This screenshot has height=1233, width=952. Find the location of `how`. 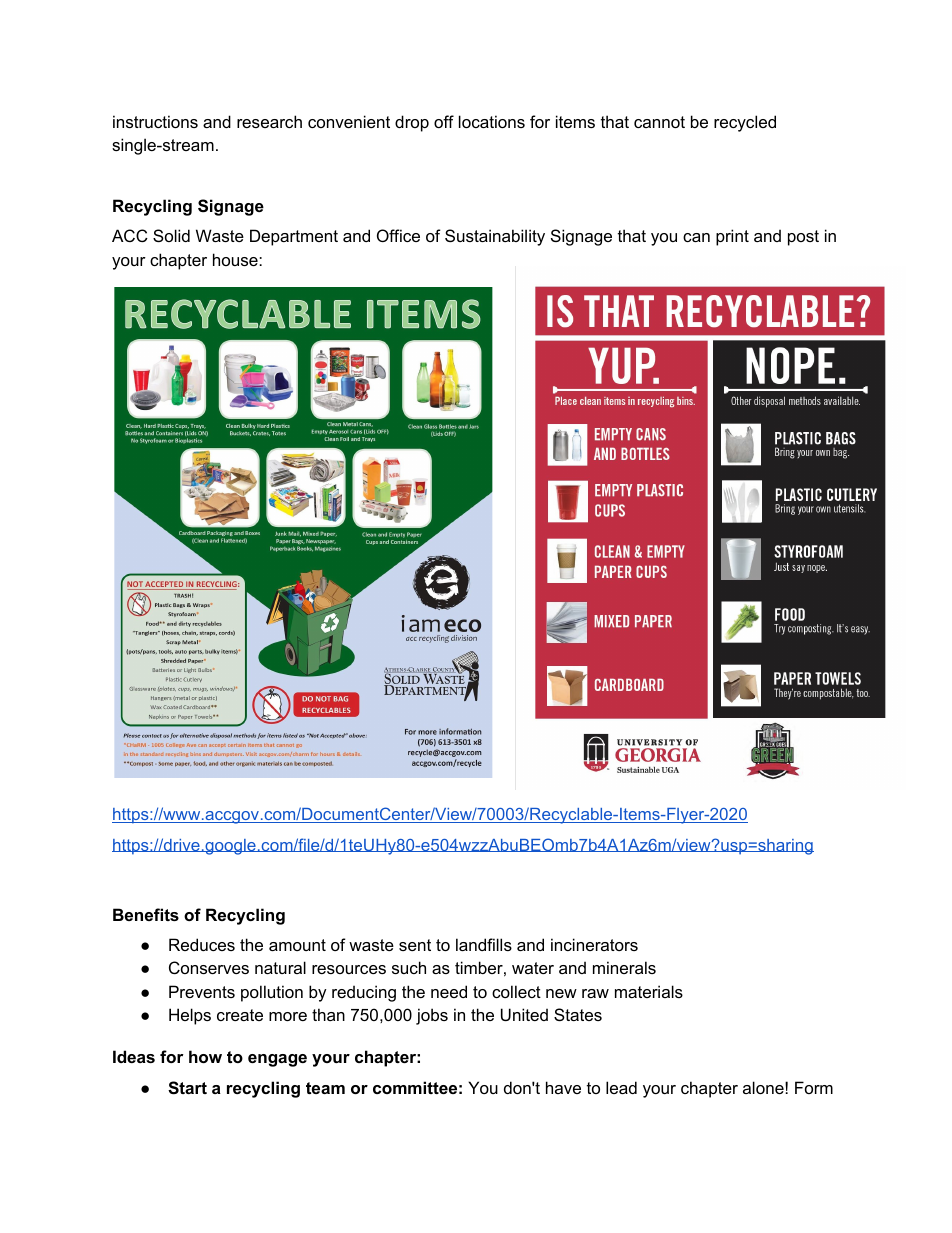

how is located at coordinates (205, 1056).
